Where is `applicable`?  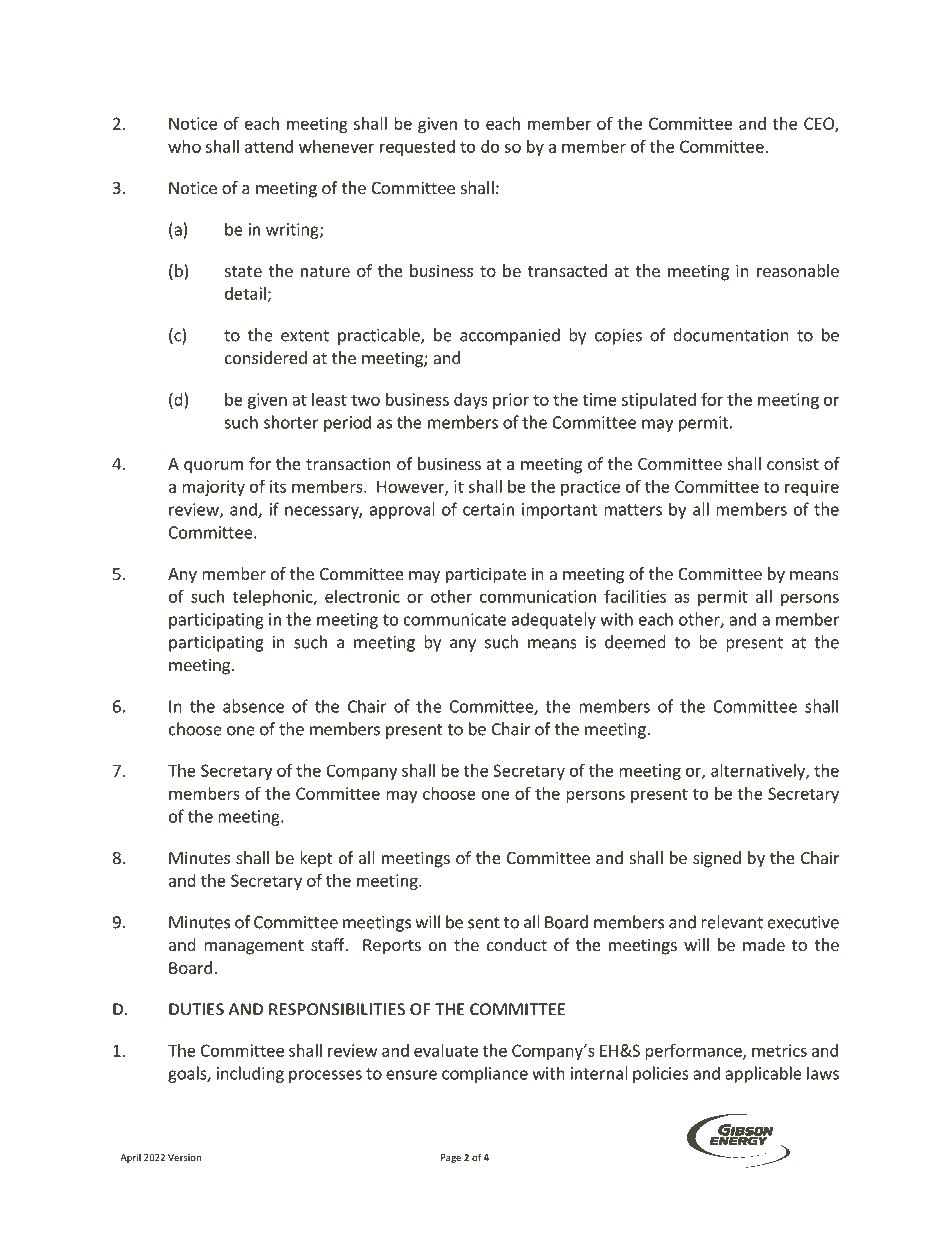
applicable is located at coordinates (763, 1074).
